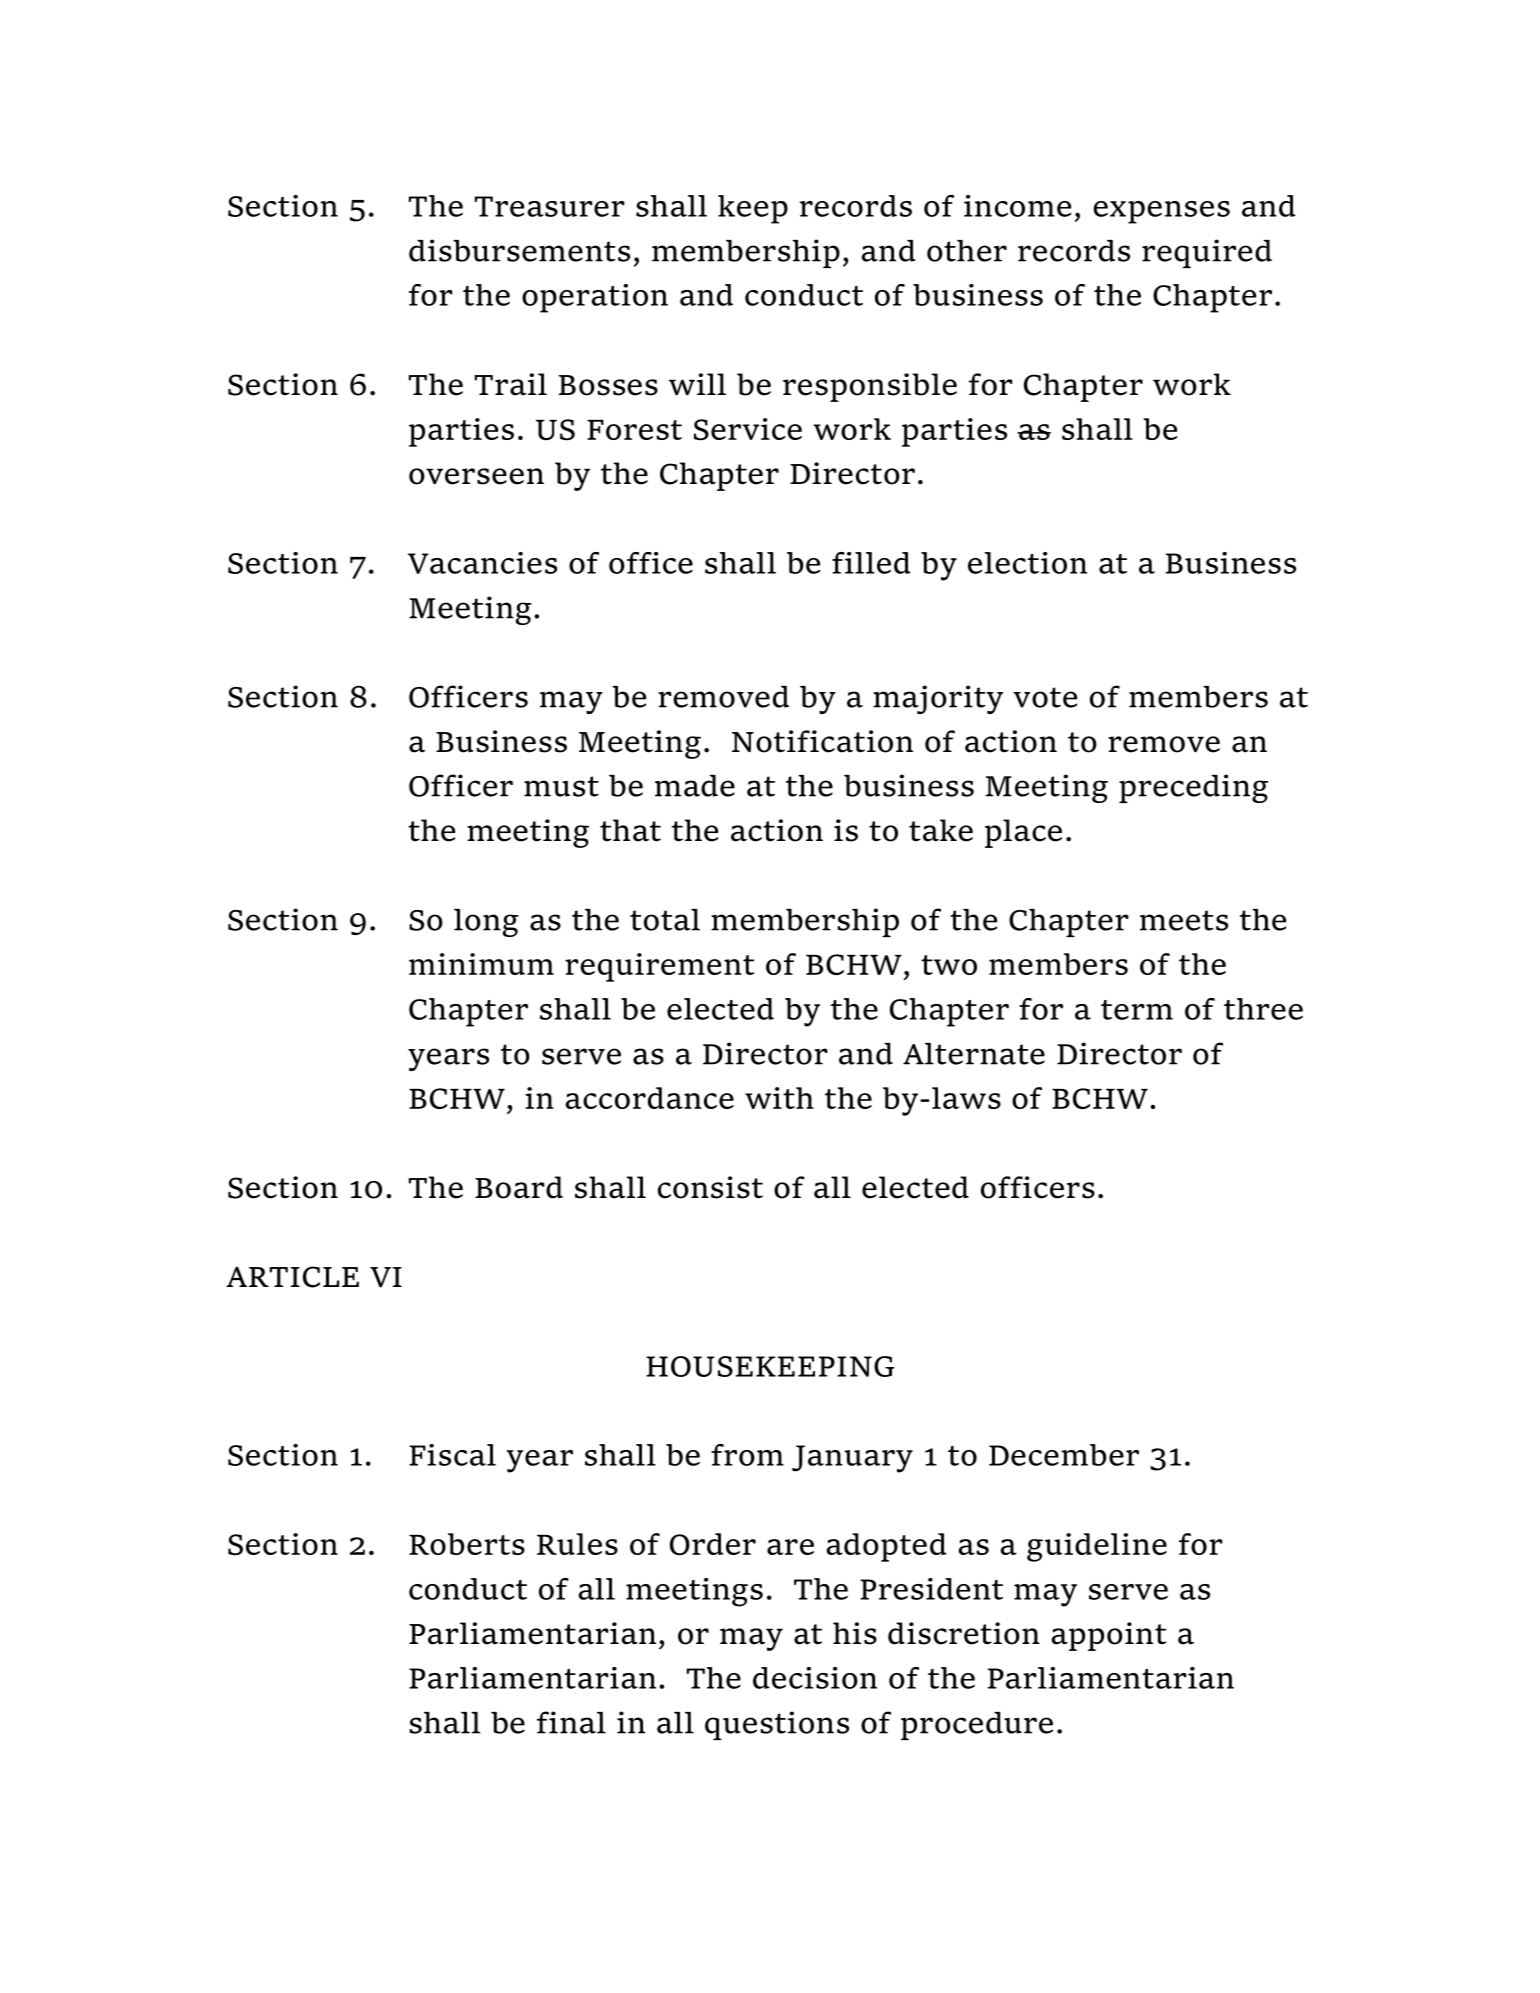  I want to click on decision, so click(815, 1678).
